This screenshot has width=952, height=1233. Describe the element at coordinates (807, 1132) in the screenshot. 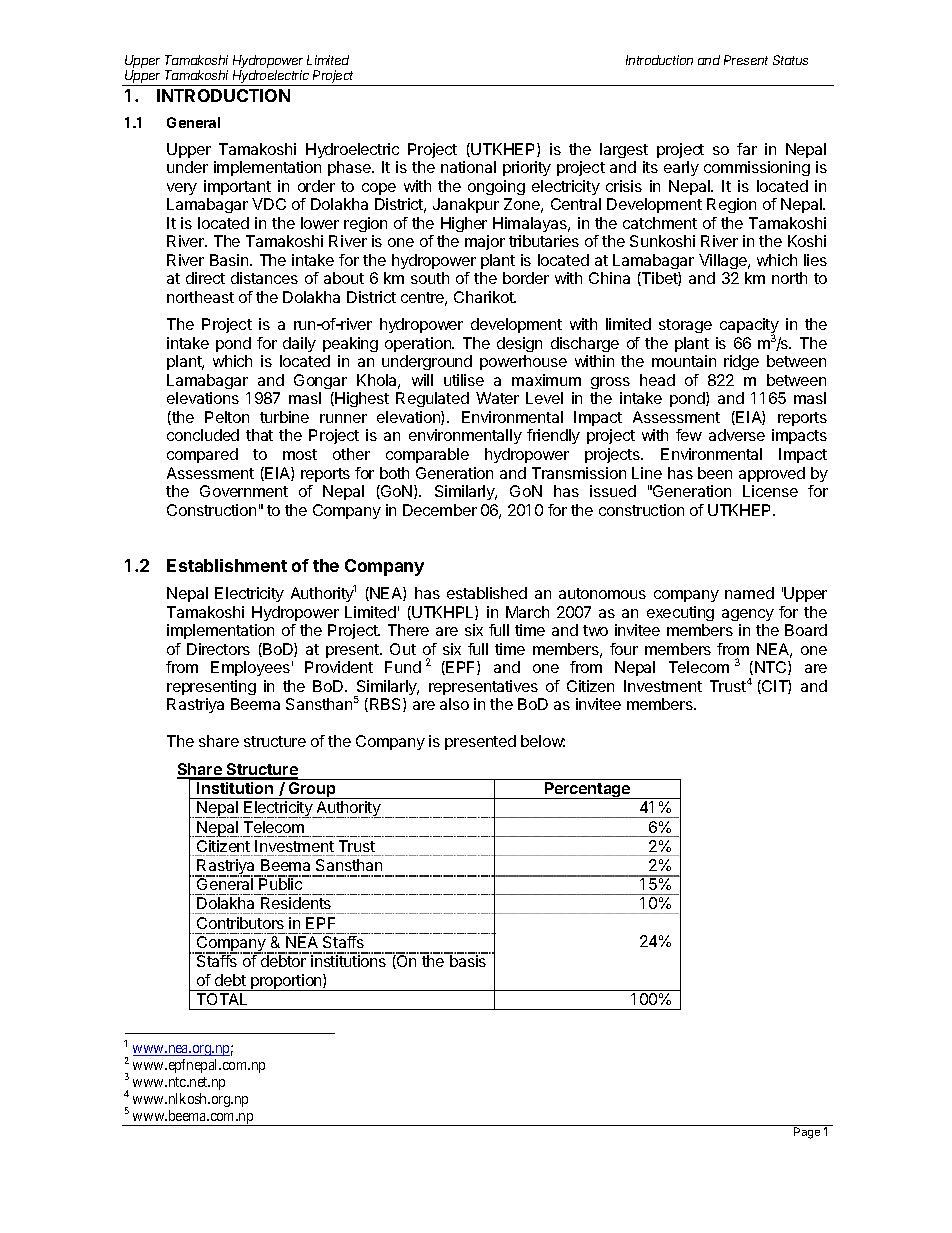

I see `Page` at that location.
